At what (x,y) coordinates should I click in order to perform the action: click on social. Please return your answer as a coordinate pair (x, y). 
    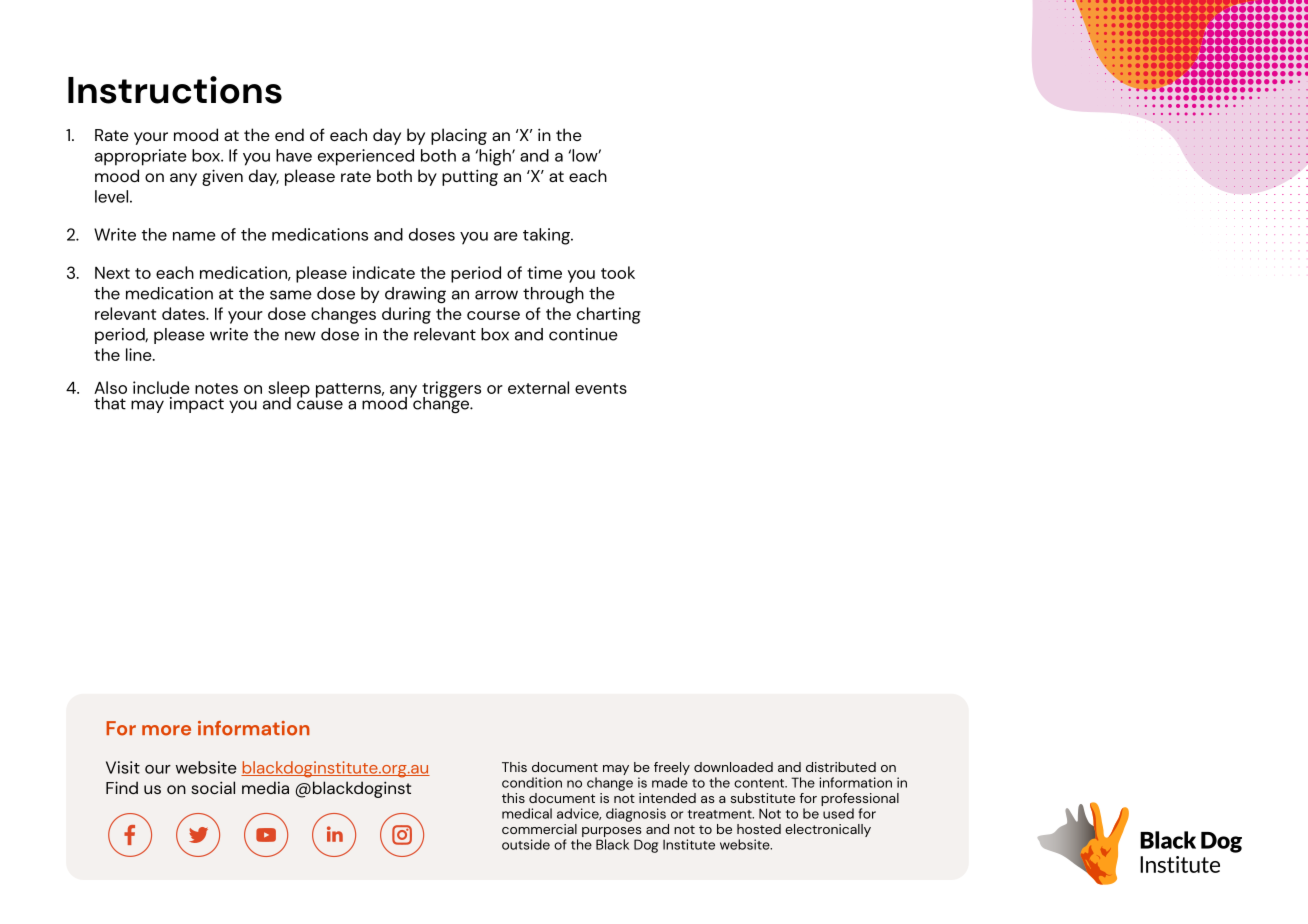
    Looking at the image, I should click on (213, 787).
